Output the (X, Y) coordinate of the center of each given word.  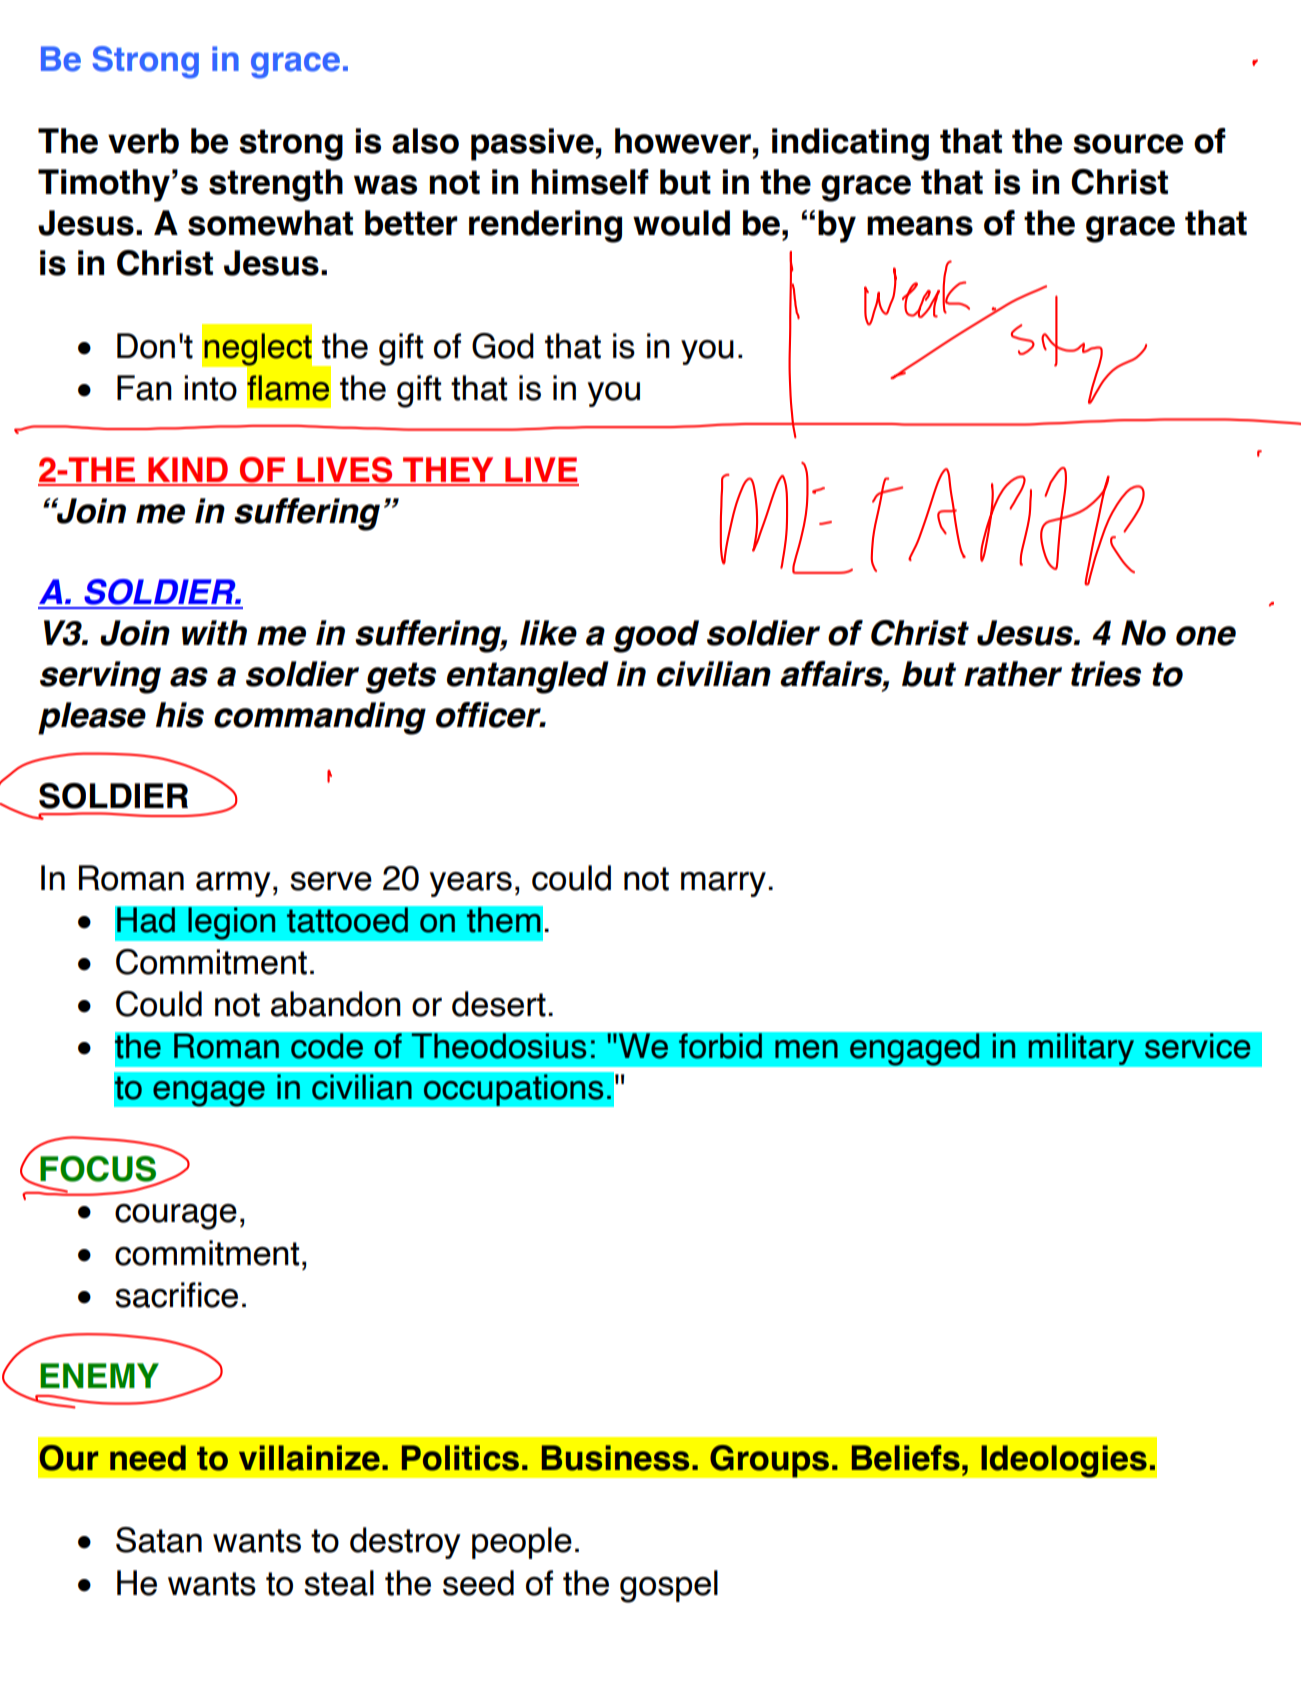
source (1128, 144)
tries (1106, 674)
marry (723, 884)
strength (276, 185)
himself (590, 182)
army (233, 884)
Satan (159, 1540)
